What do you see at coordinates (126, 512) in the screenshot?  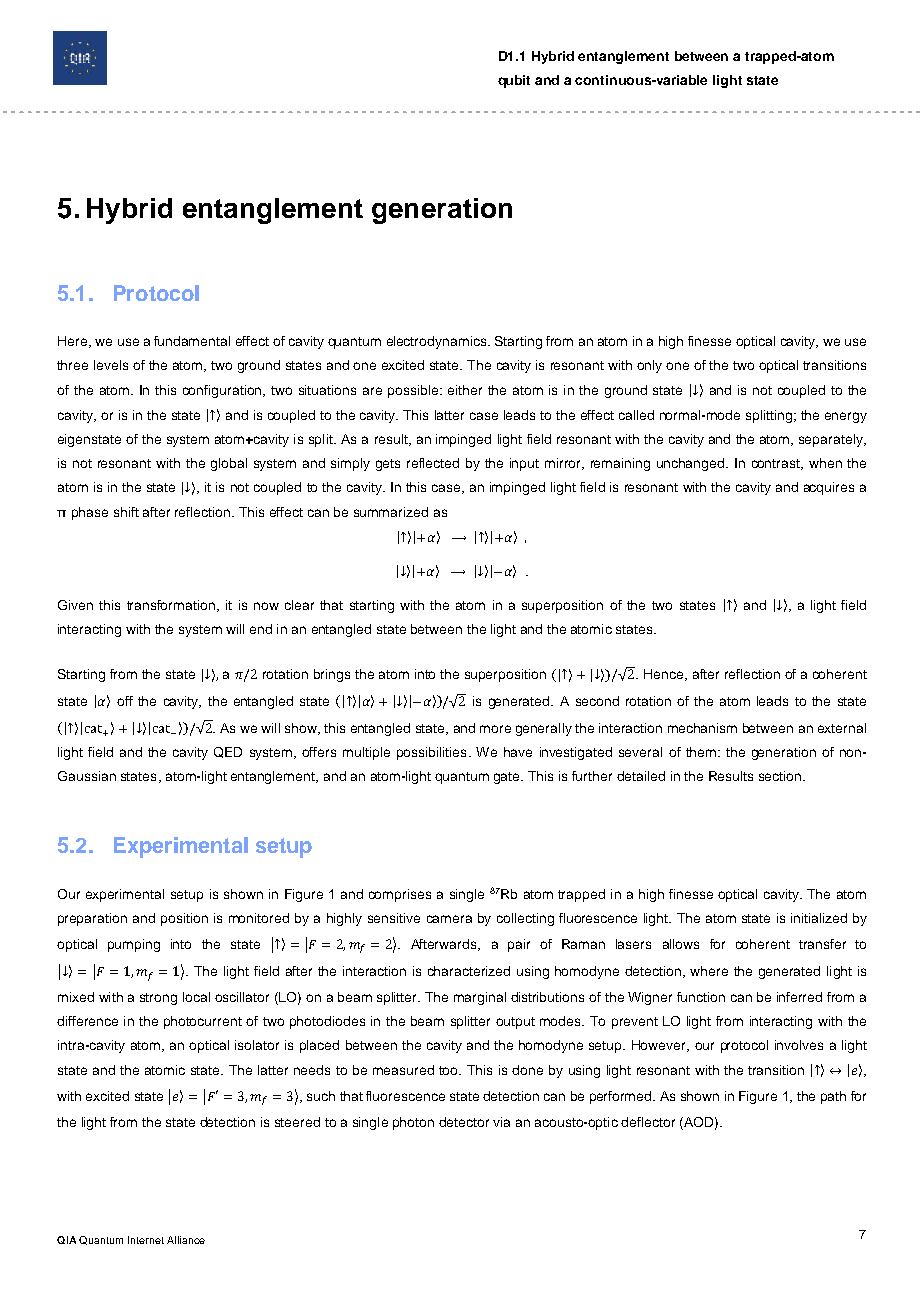 I see `shift` at bounding box center [126, 512].
